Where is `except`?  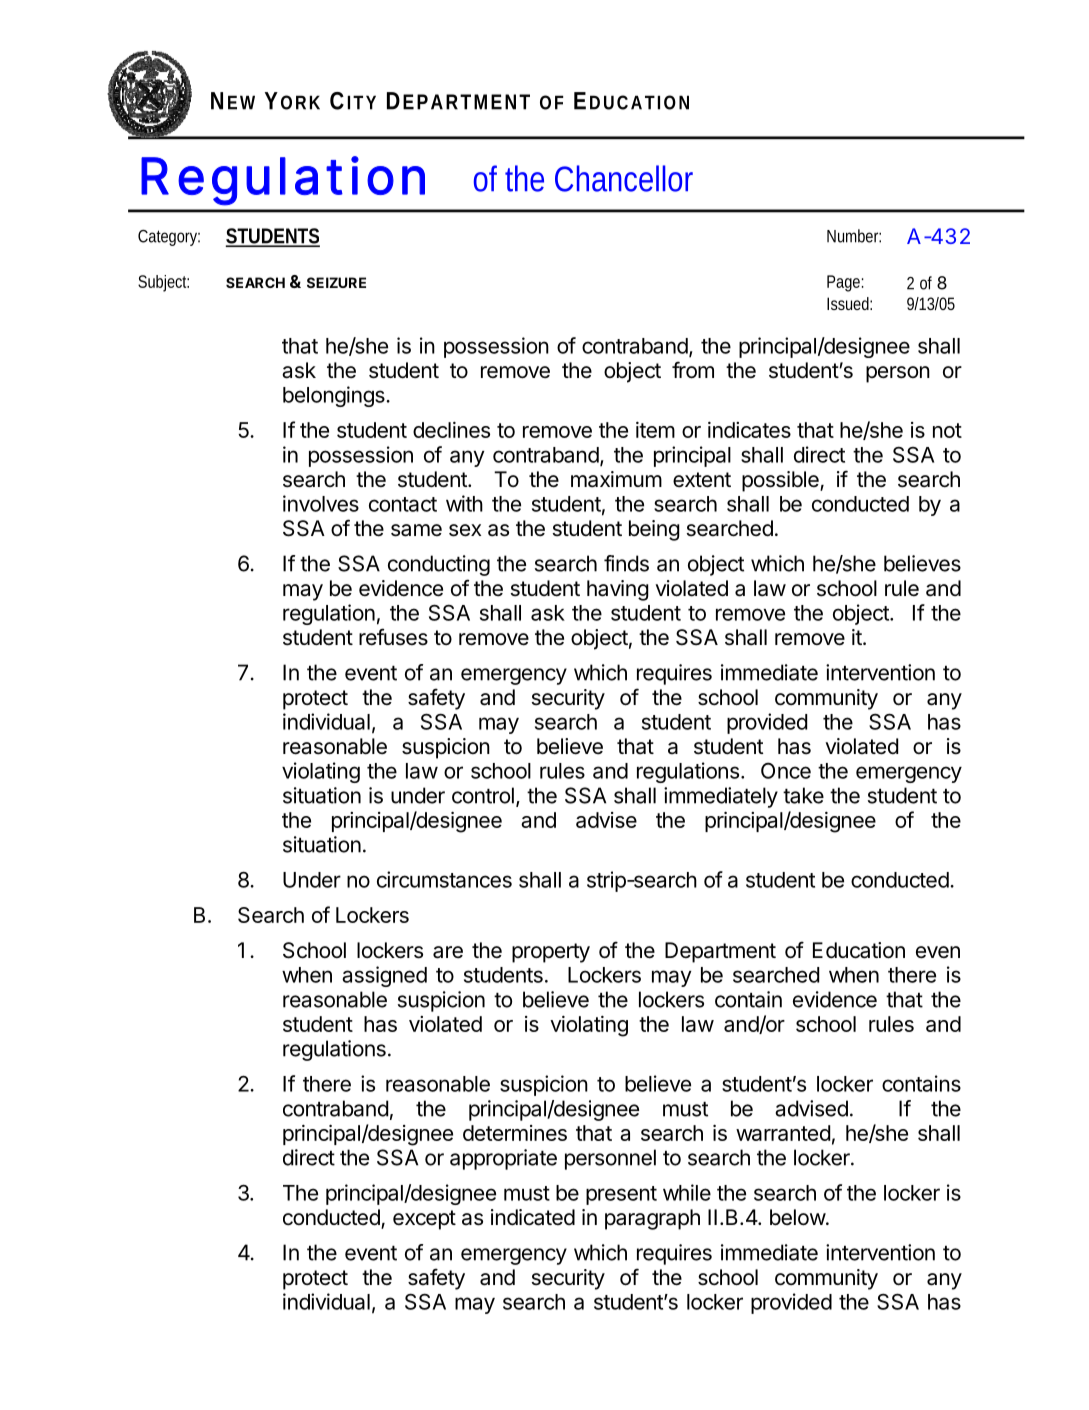 except is located at coordinates (424, 1220).
